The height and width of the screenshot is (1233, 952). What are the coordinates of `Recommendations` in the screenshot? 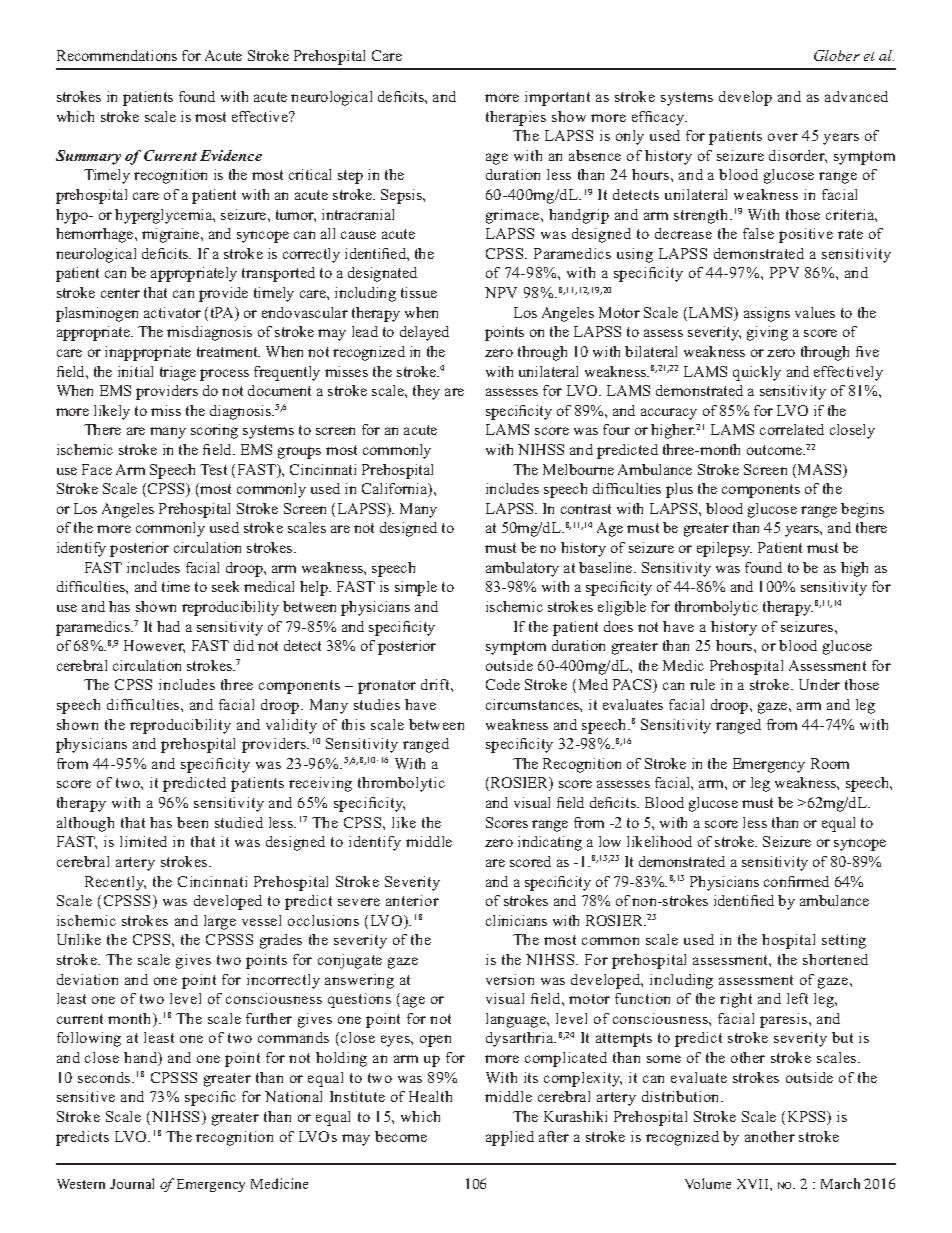 It's located at (117, 55).
